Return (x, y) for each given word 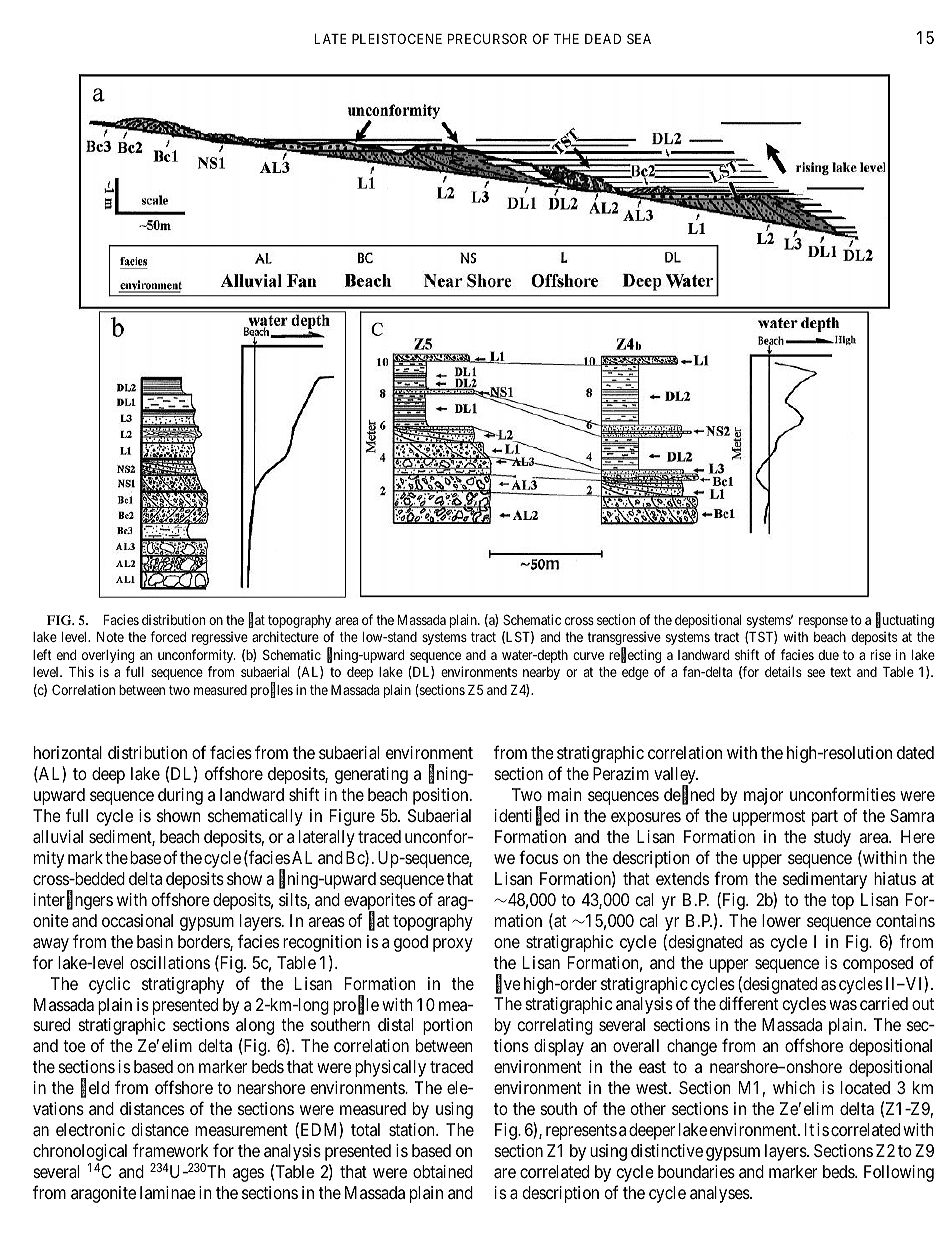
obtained (443, 1171)
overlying (108, 656)
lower (781, 920)
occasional (137, 920)
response (823, 622)
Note (110, 637)
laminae (168, 1192)
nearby (541, 673)
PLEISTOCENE (397, 38)
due (828, 655)
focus (538, 857)
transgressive (624, 639)
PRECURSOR (487, 38)
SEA (639, 38)
